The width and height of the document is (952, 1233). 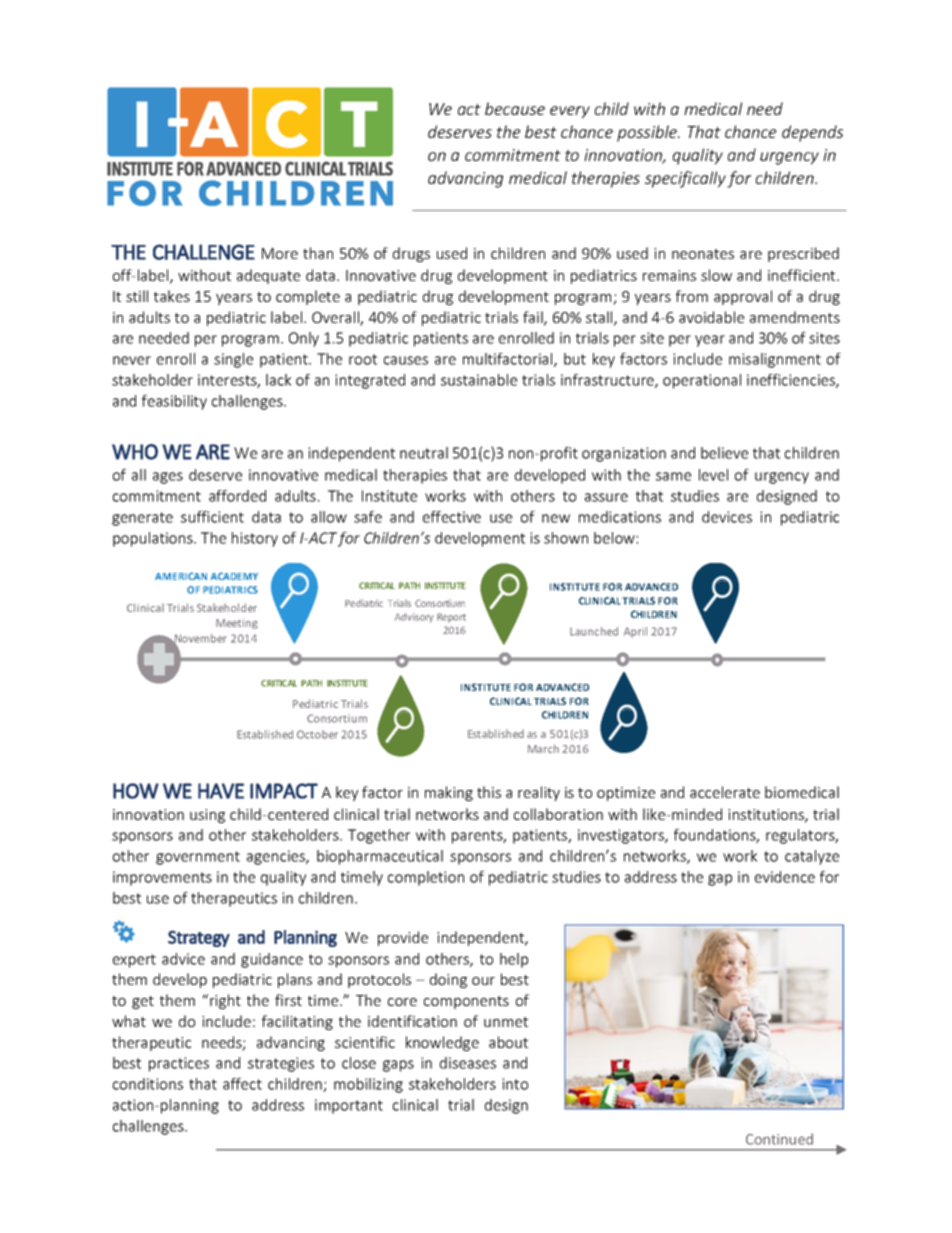 What do you see at coordinates (242, 1084) in the document?
I see `affect` at bounding box center [242, 1084].
